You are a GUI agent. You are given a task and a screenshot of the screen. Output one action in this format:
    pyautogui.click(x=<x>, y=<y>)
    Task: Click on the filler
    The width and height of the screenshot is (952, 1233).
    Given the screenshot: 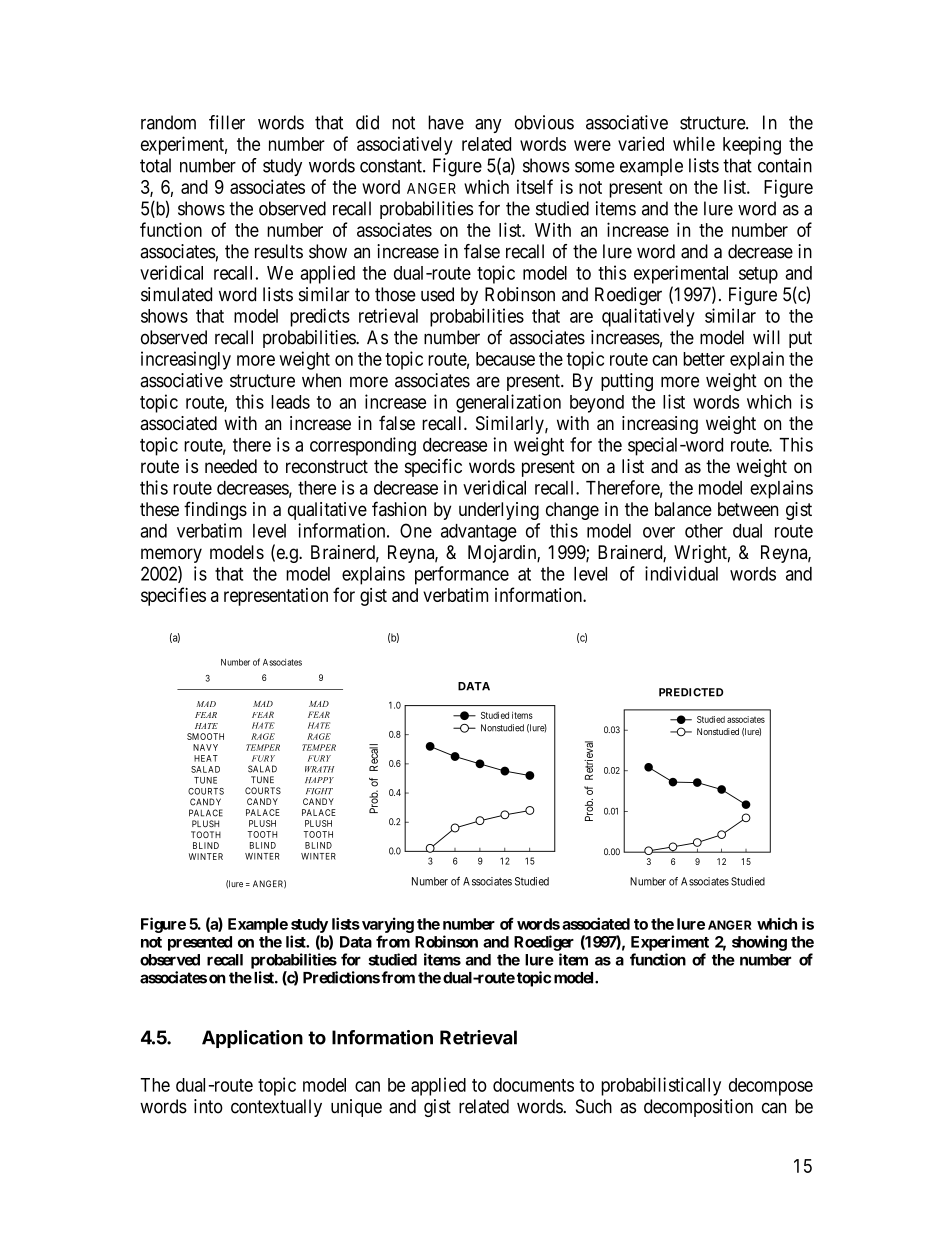 What is the action you would take?
    pyautogui.click(x=227, y=122)
